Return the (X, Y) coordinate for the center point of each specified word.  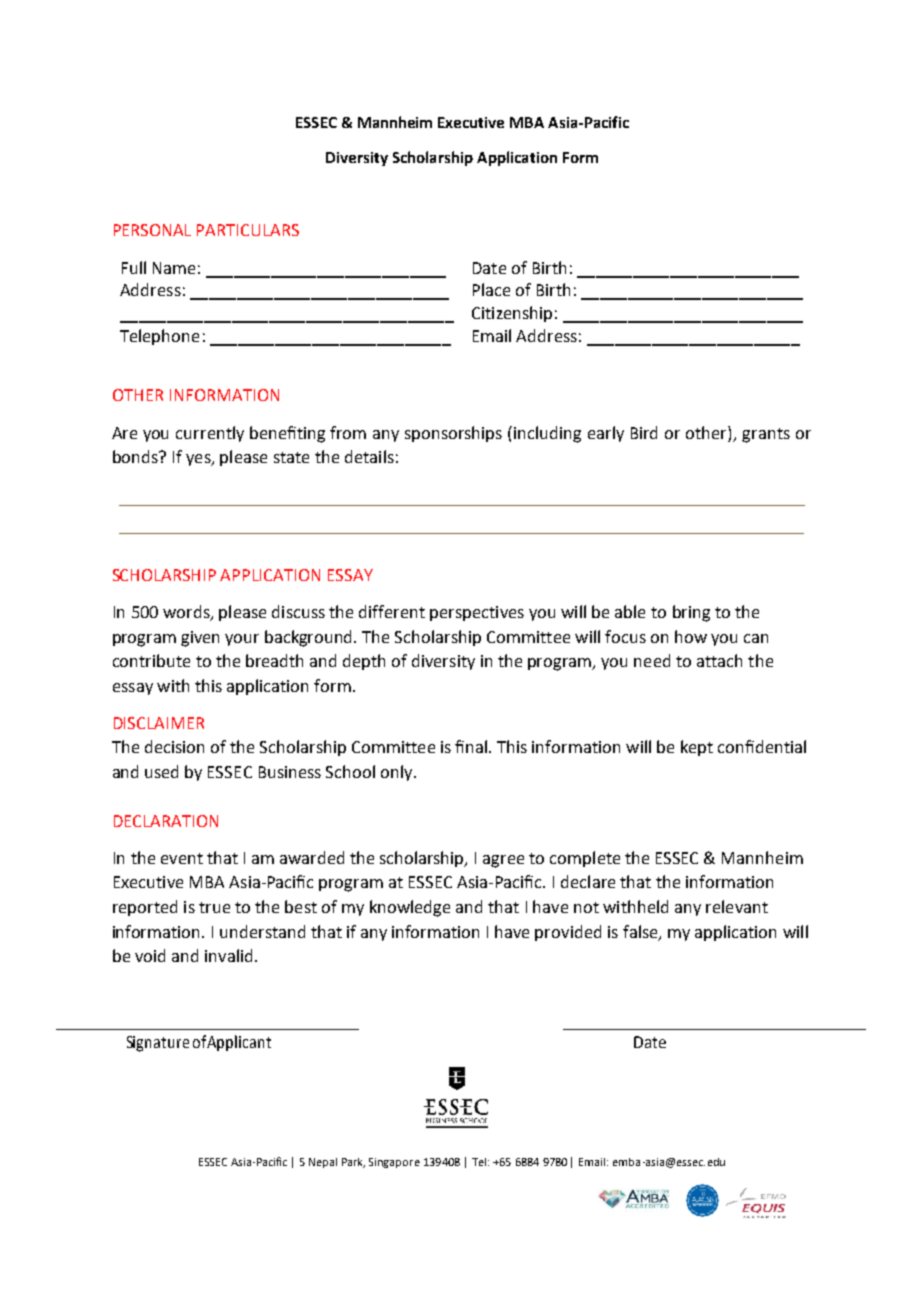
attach (719, 660)
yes (199, 460)
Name (174, 268)
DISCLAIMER (159, 723)
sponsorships (453, 434)
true (214, 907)
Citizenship (512, 314)
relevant (737, 906)
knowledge (410, 908)
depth (364, 662)
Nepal (323, 1163)
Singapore (394, 1163)
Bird (644, 432)
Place (491, 289)
